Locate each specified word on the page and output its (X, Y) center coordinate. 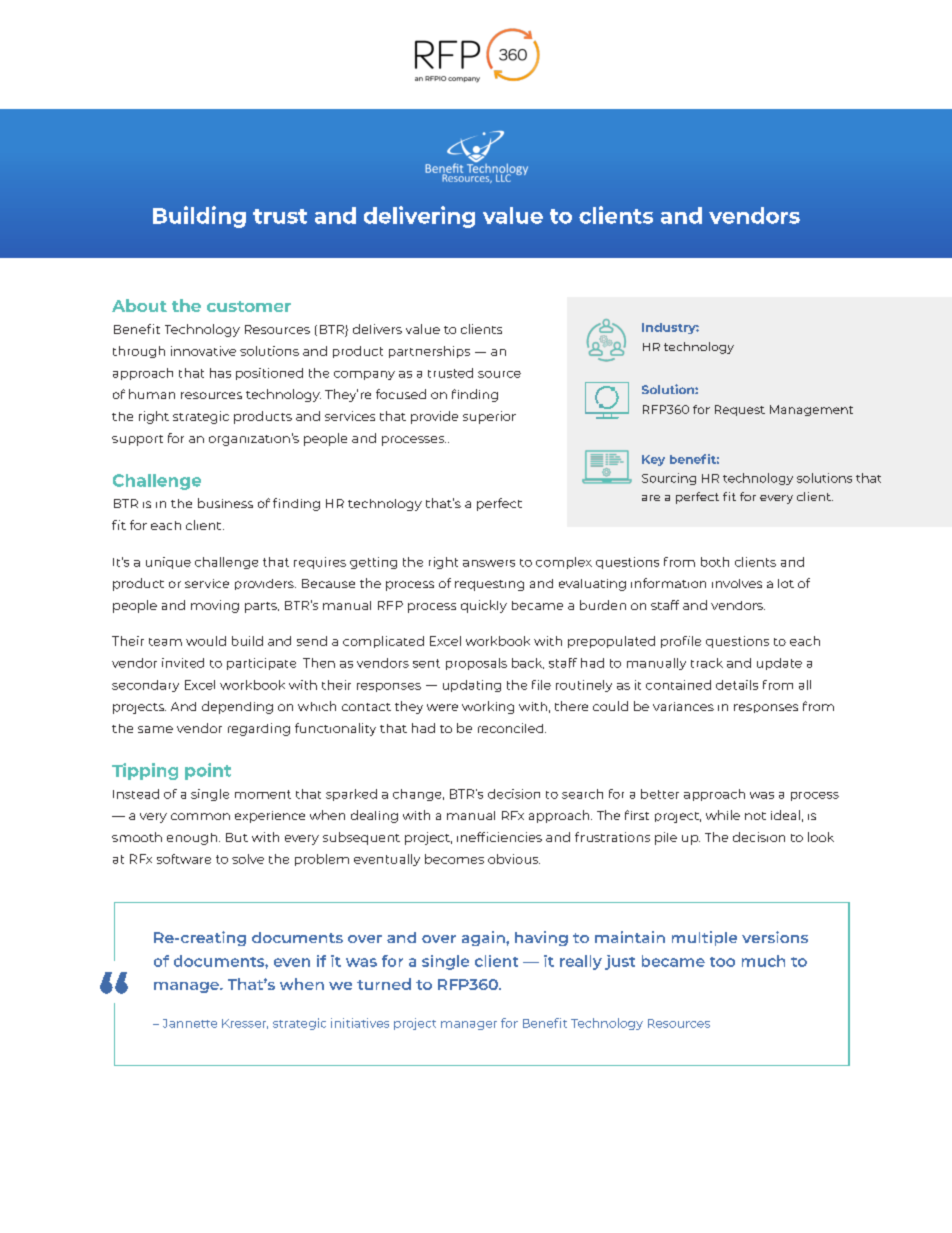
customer (249, 306)
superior (489, 417)
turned (384, 984)
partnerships (429, 352)
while (723, 815)
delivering (419, 217)
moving (215, 606)
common (200, 816)
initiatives (360, 1023)
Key (653, 460)
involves (737, 583)
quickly (484, 606)
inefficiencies (499, 837)
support (137, 440)
